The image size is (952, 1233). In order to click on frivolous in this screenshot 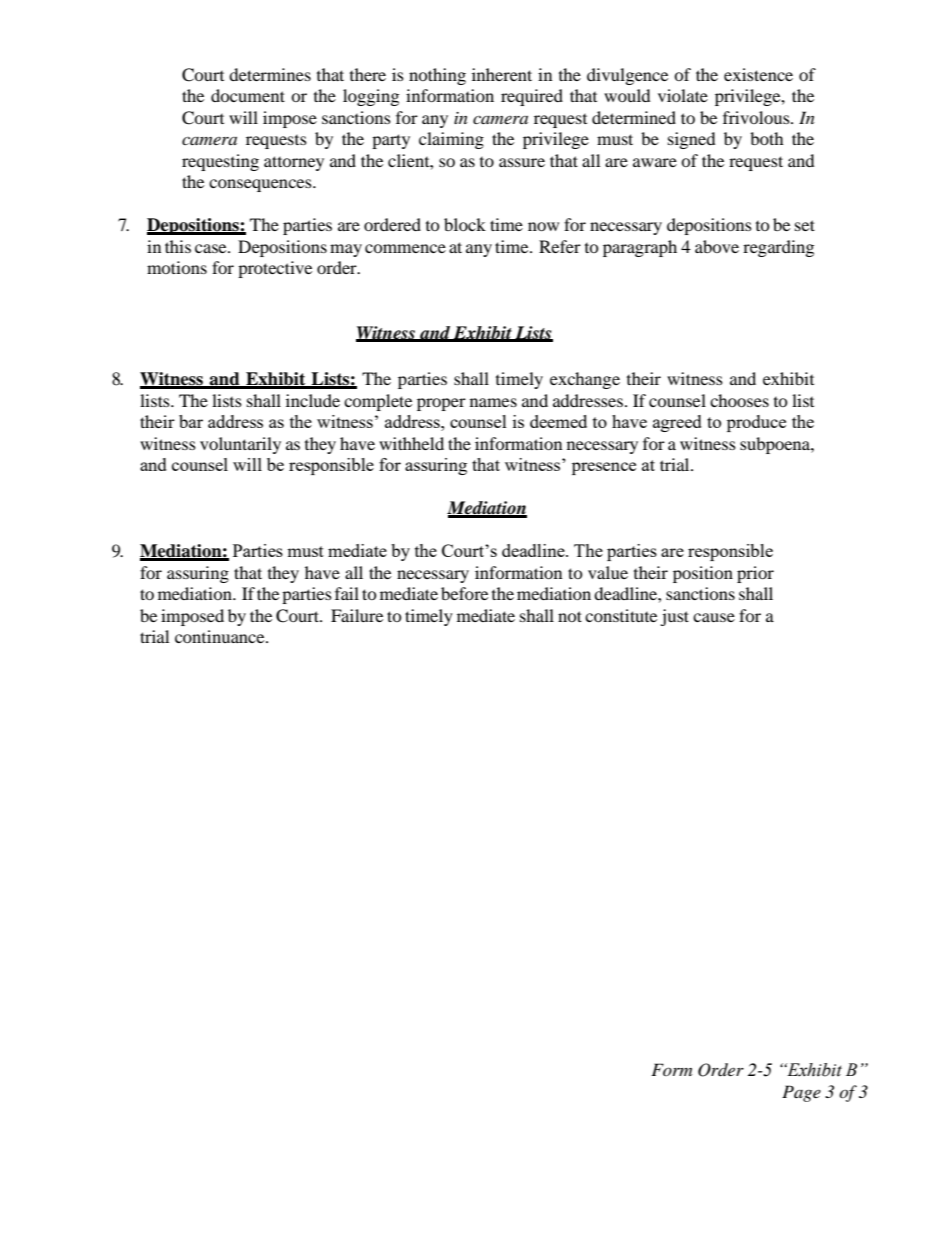, I will do `click(757, 117)`.
